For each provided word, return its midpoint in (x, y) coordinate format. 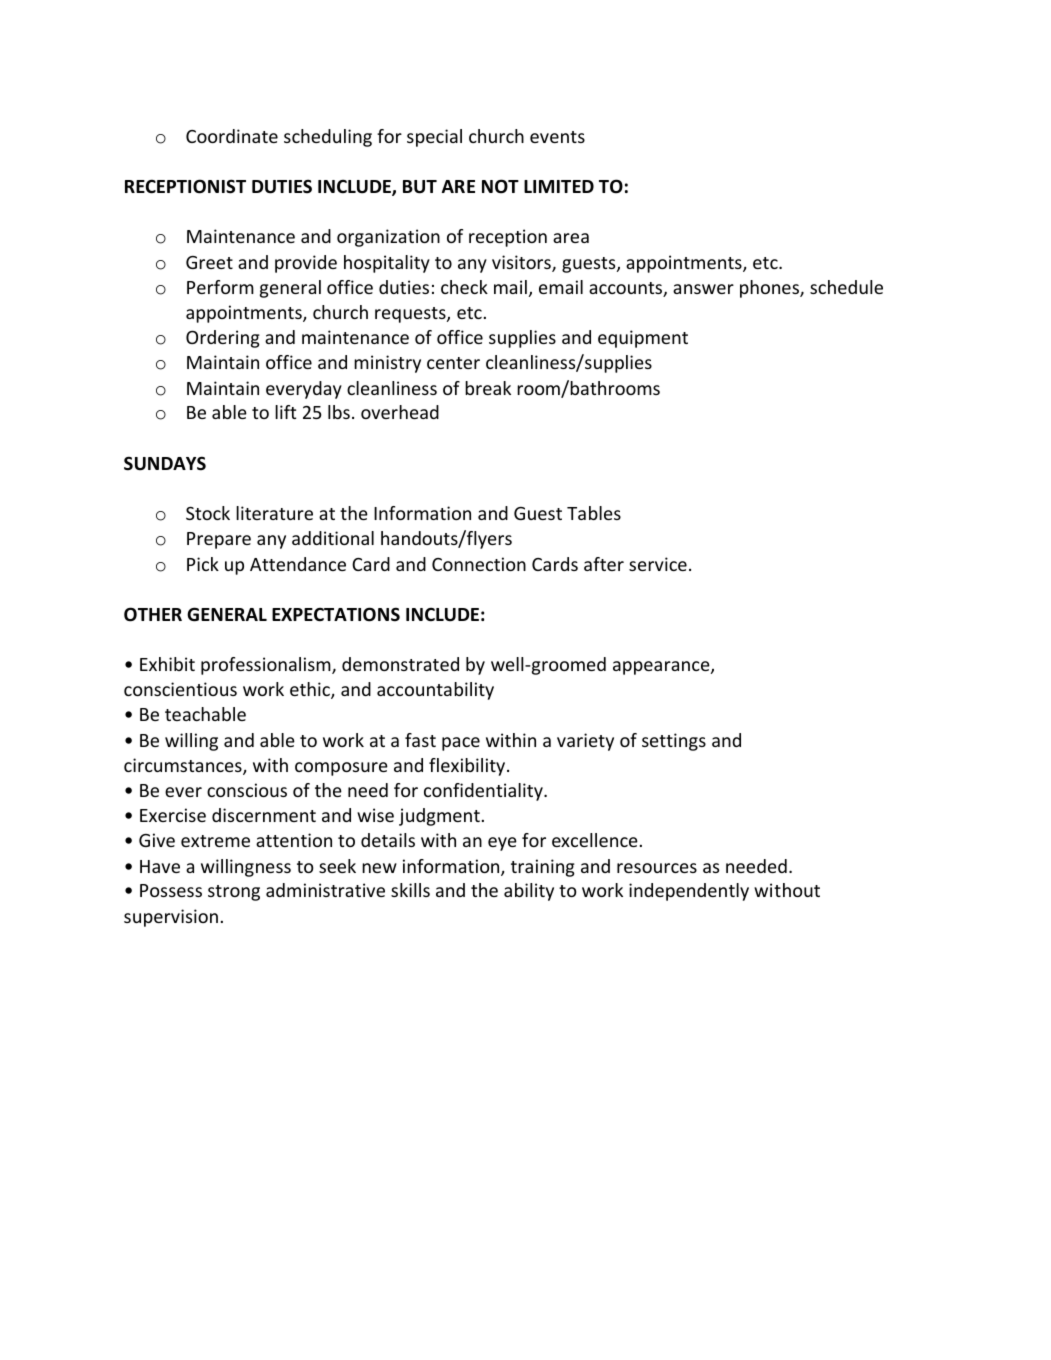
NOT (500, 186)
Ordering (223, 339)
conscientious (180, 689)
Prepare (219, 540)
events (557, 137)
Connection (479, 564)
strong (234, 893)
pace (461, 744)
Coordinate (232, 136)
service (658, 564)
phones (770, 289)
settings (674, 742)
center (453, 363)
